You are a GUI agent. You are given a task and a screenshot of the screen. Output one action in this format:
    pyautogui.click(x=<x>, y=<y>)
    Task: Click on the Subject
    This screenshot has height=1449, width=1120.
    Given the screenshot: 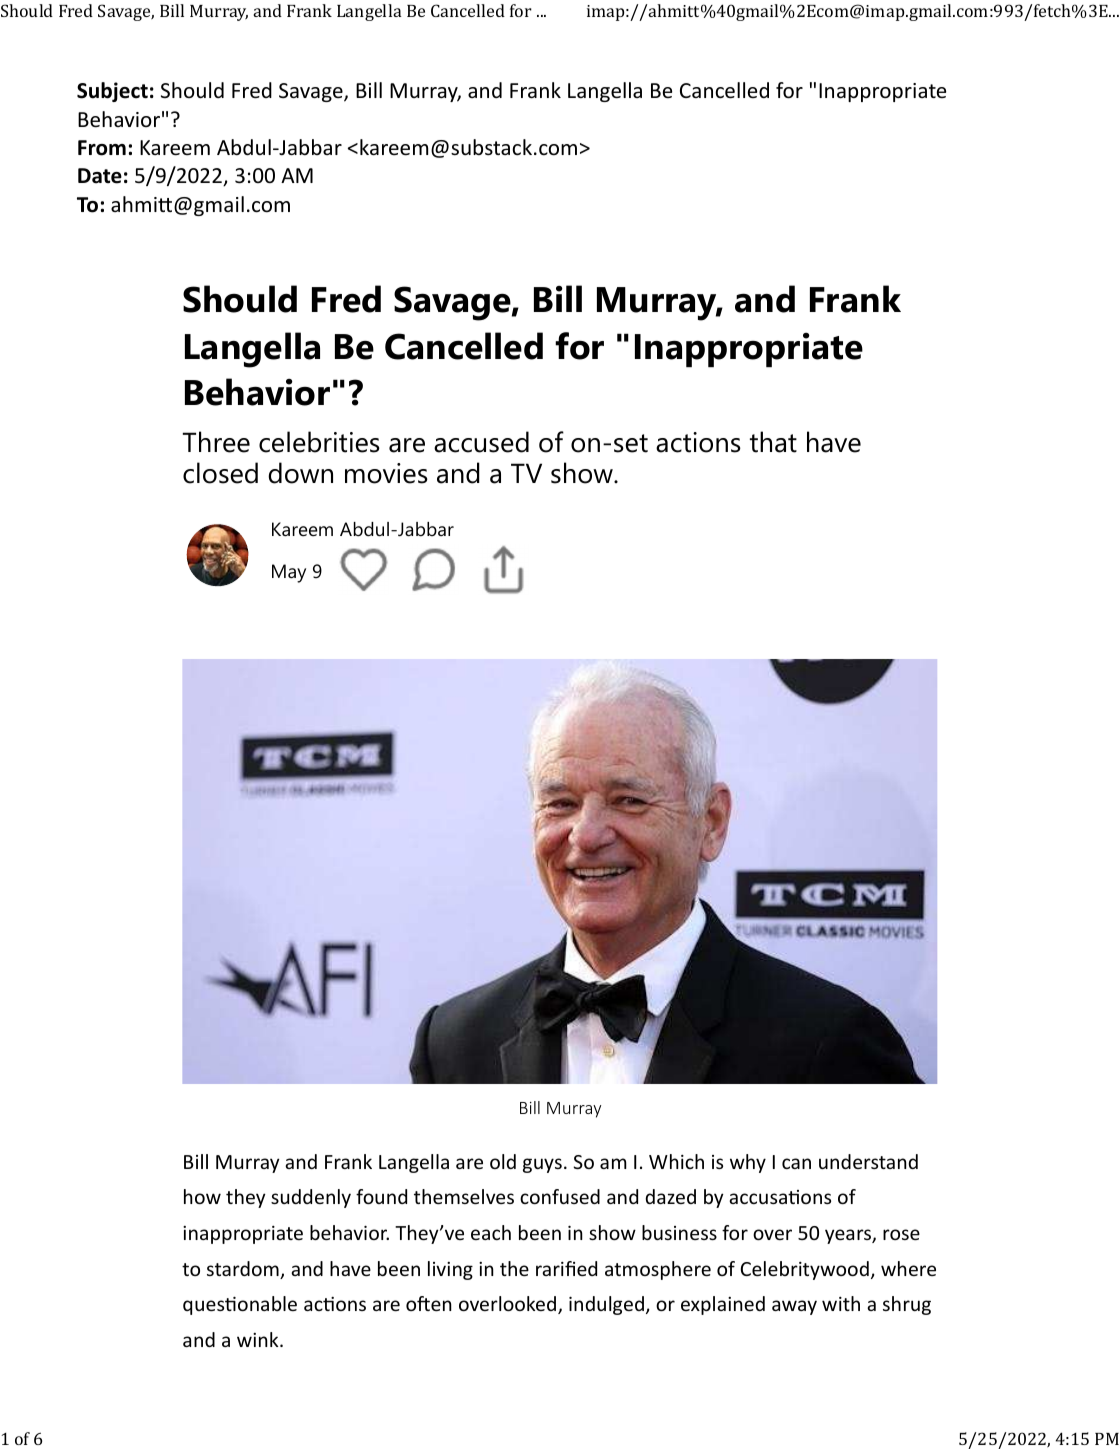 What is the action you would take?
    pyautogui.click(x=112, y=92)
